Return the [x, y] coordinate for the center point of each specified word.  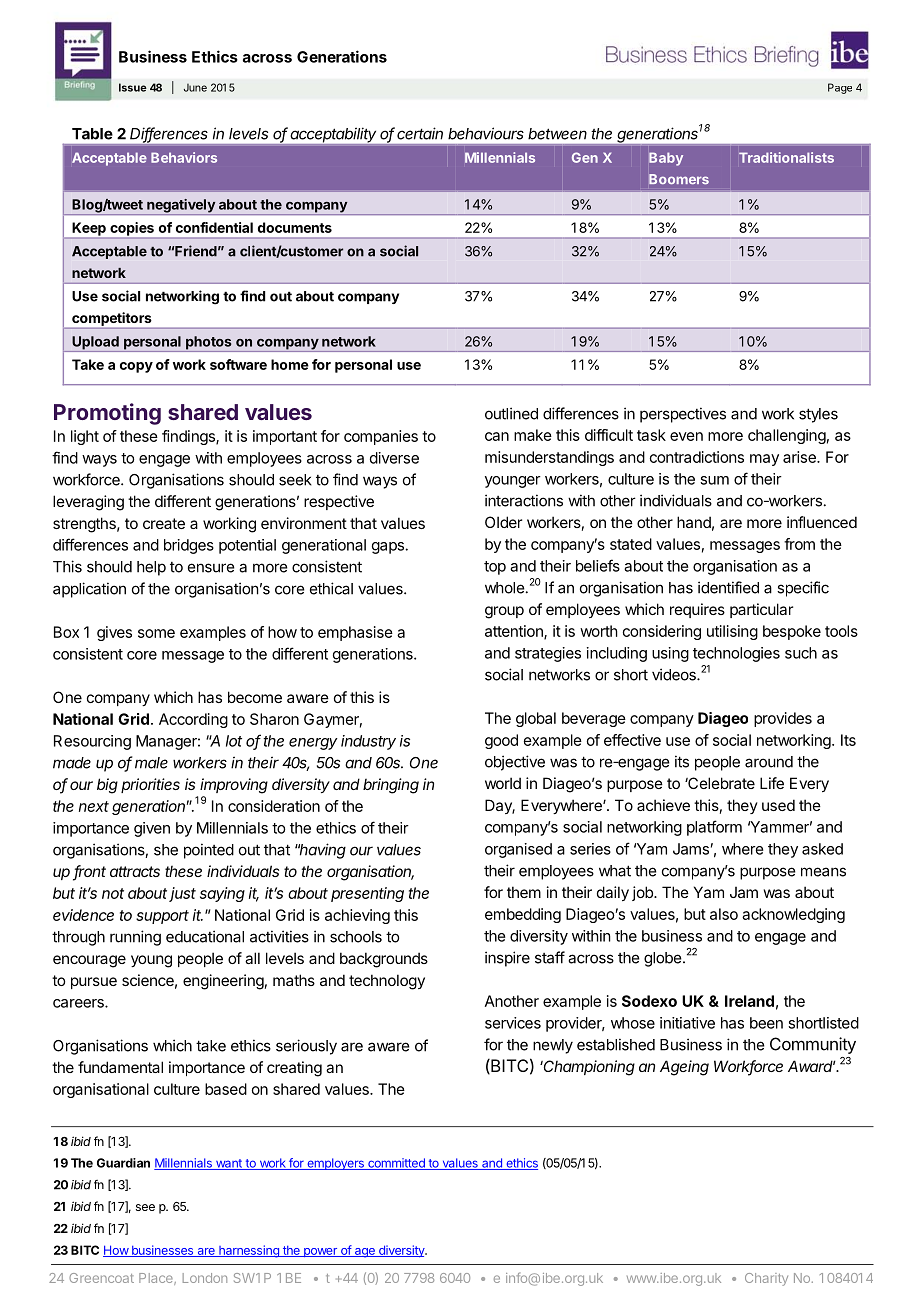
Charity [766, 1279]
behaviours [486, 133]
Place [157, 1279]
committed [396, 1164]
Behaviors [184, 157]
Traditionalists [786, 157]
